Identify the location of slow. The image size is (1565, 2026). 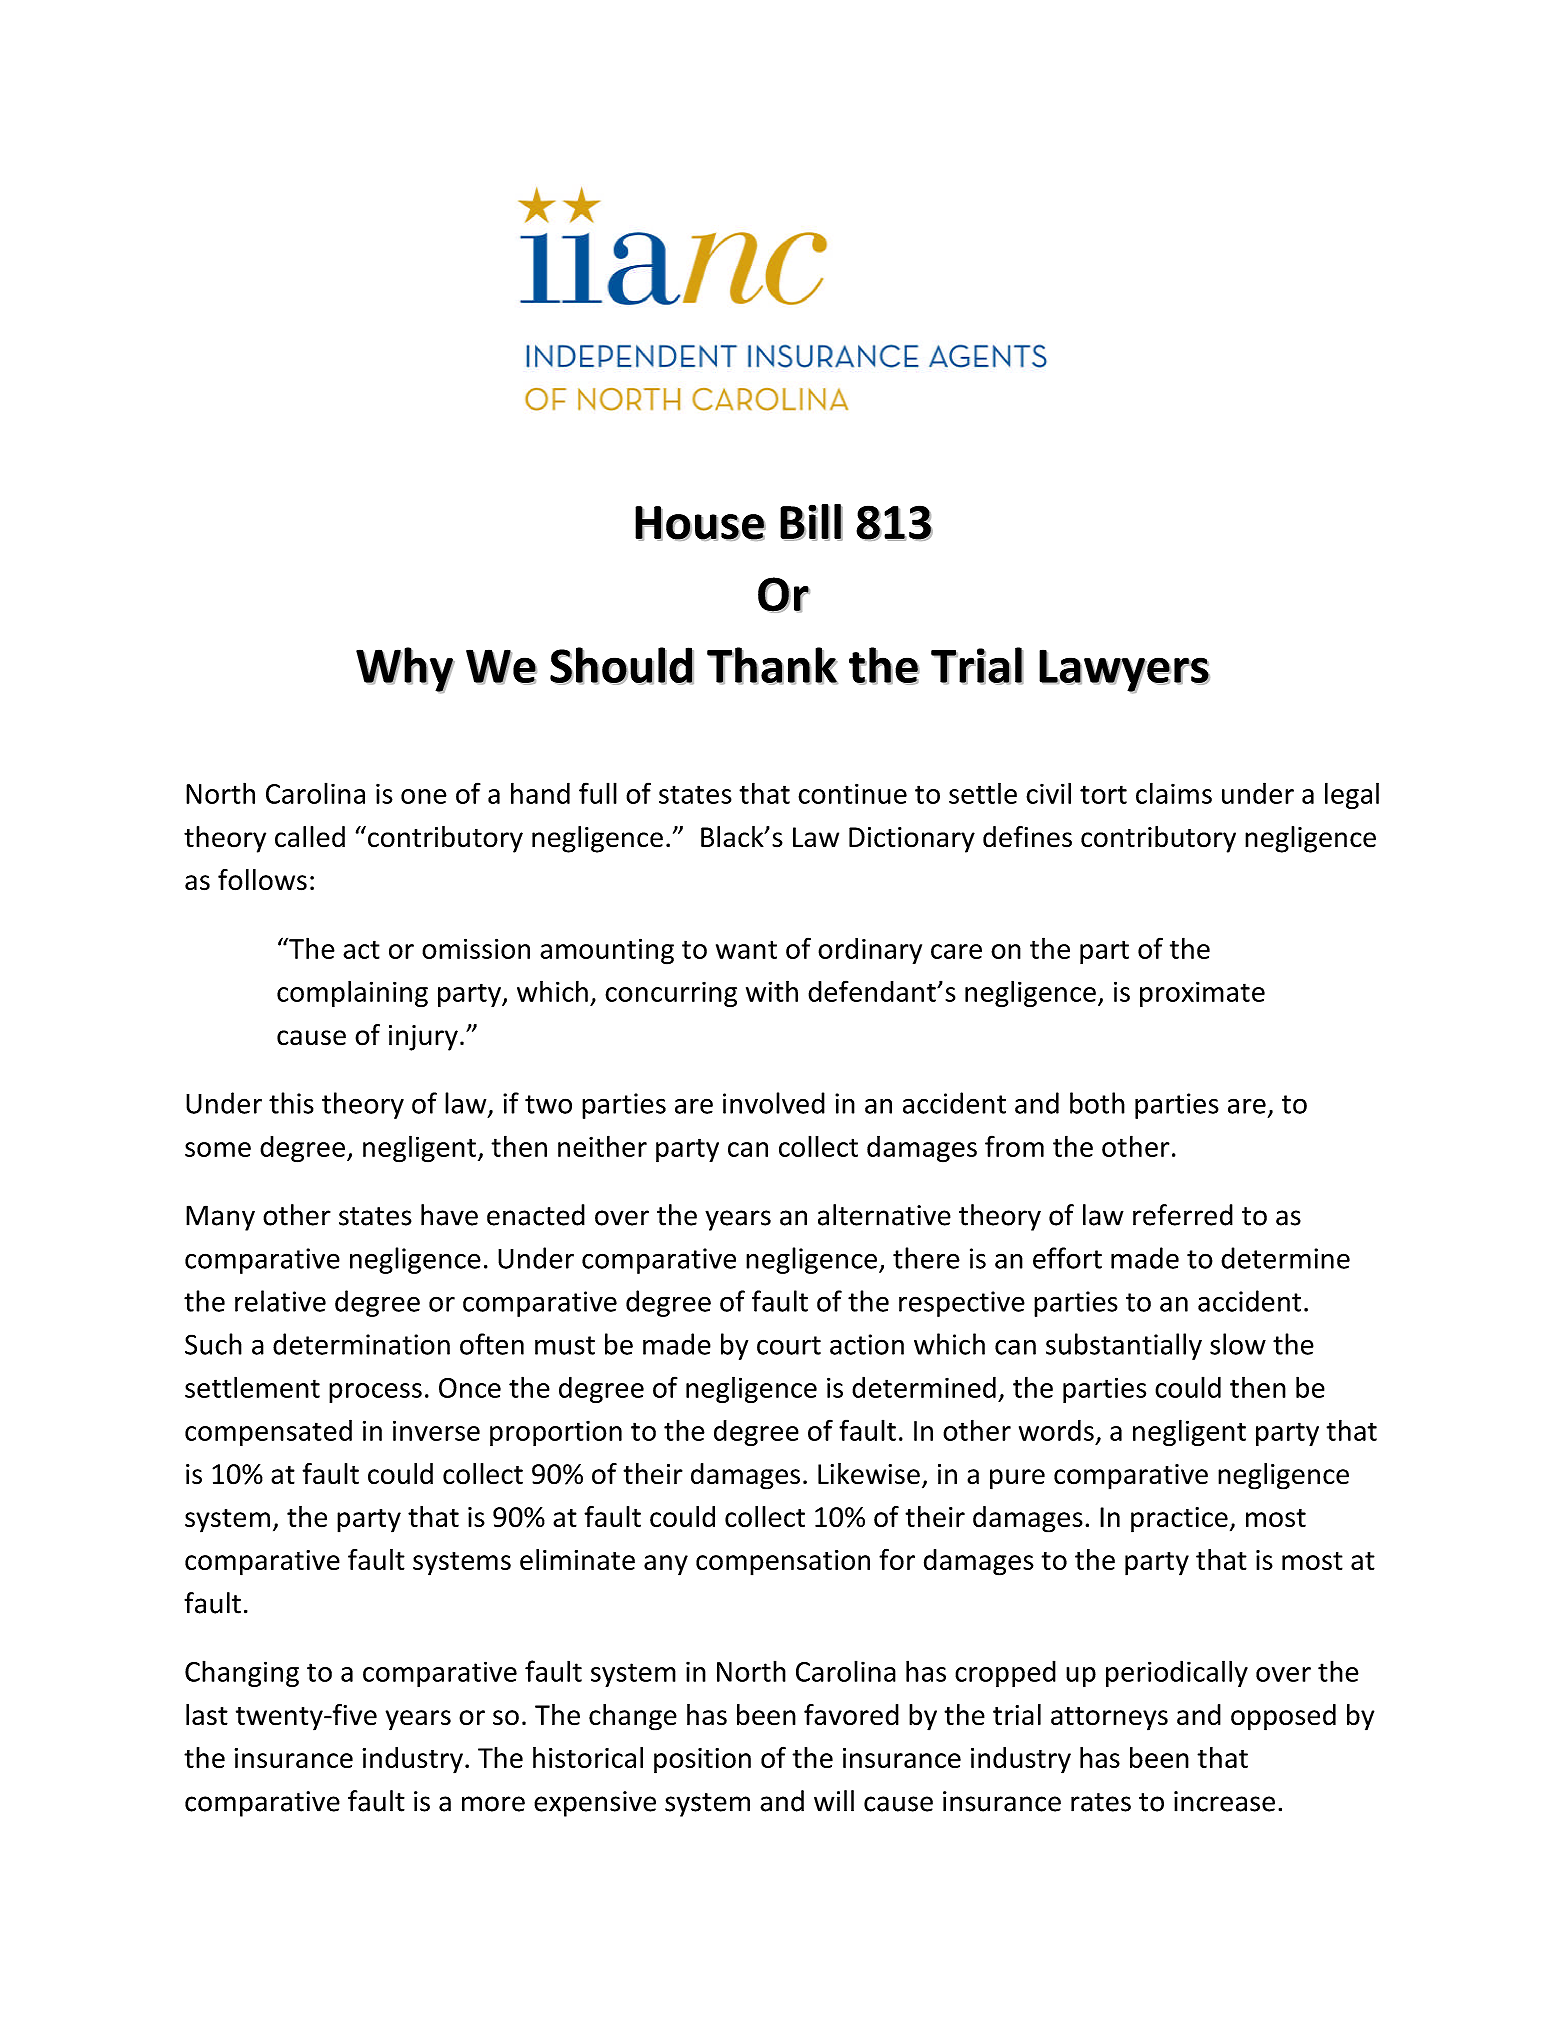
(1238, 1344).
